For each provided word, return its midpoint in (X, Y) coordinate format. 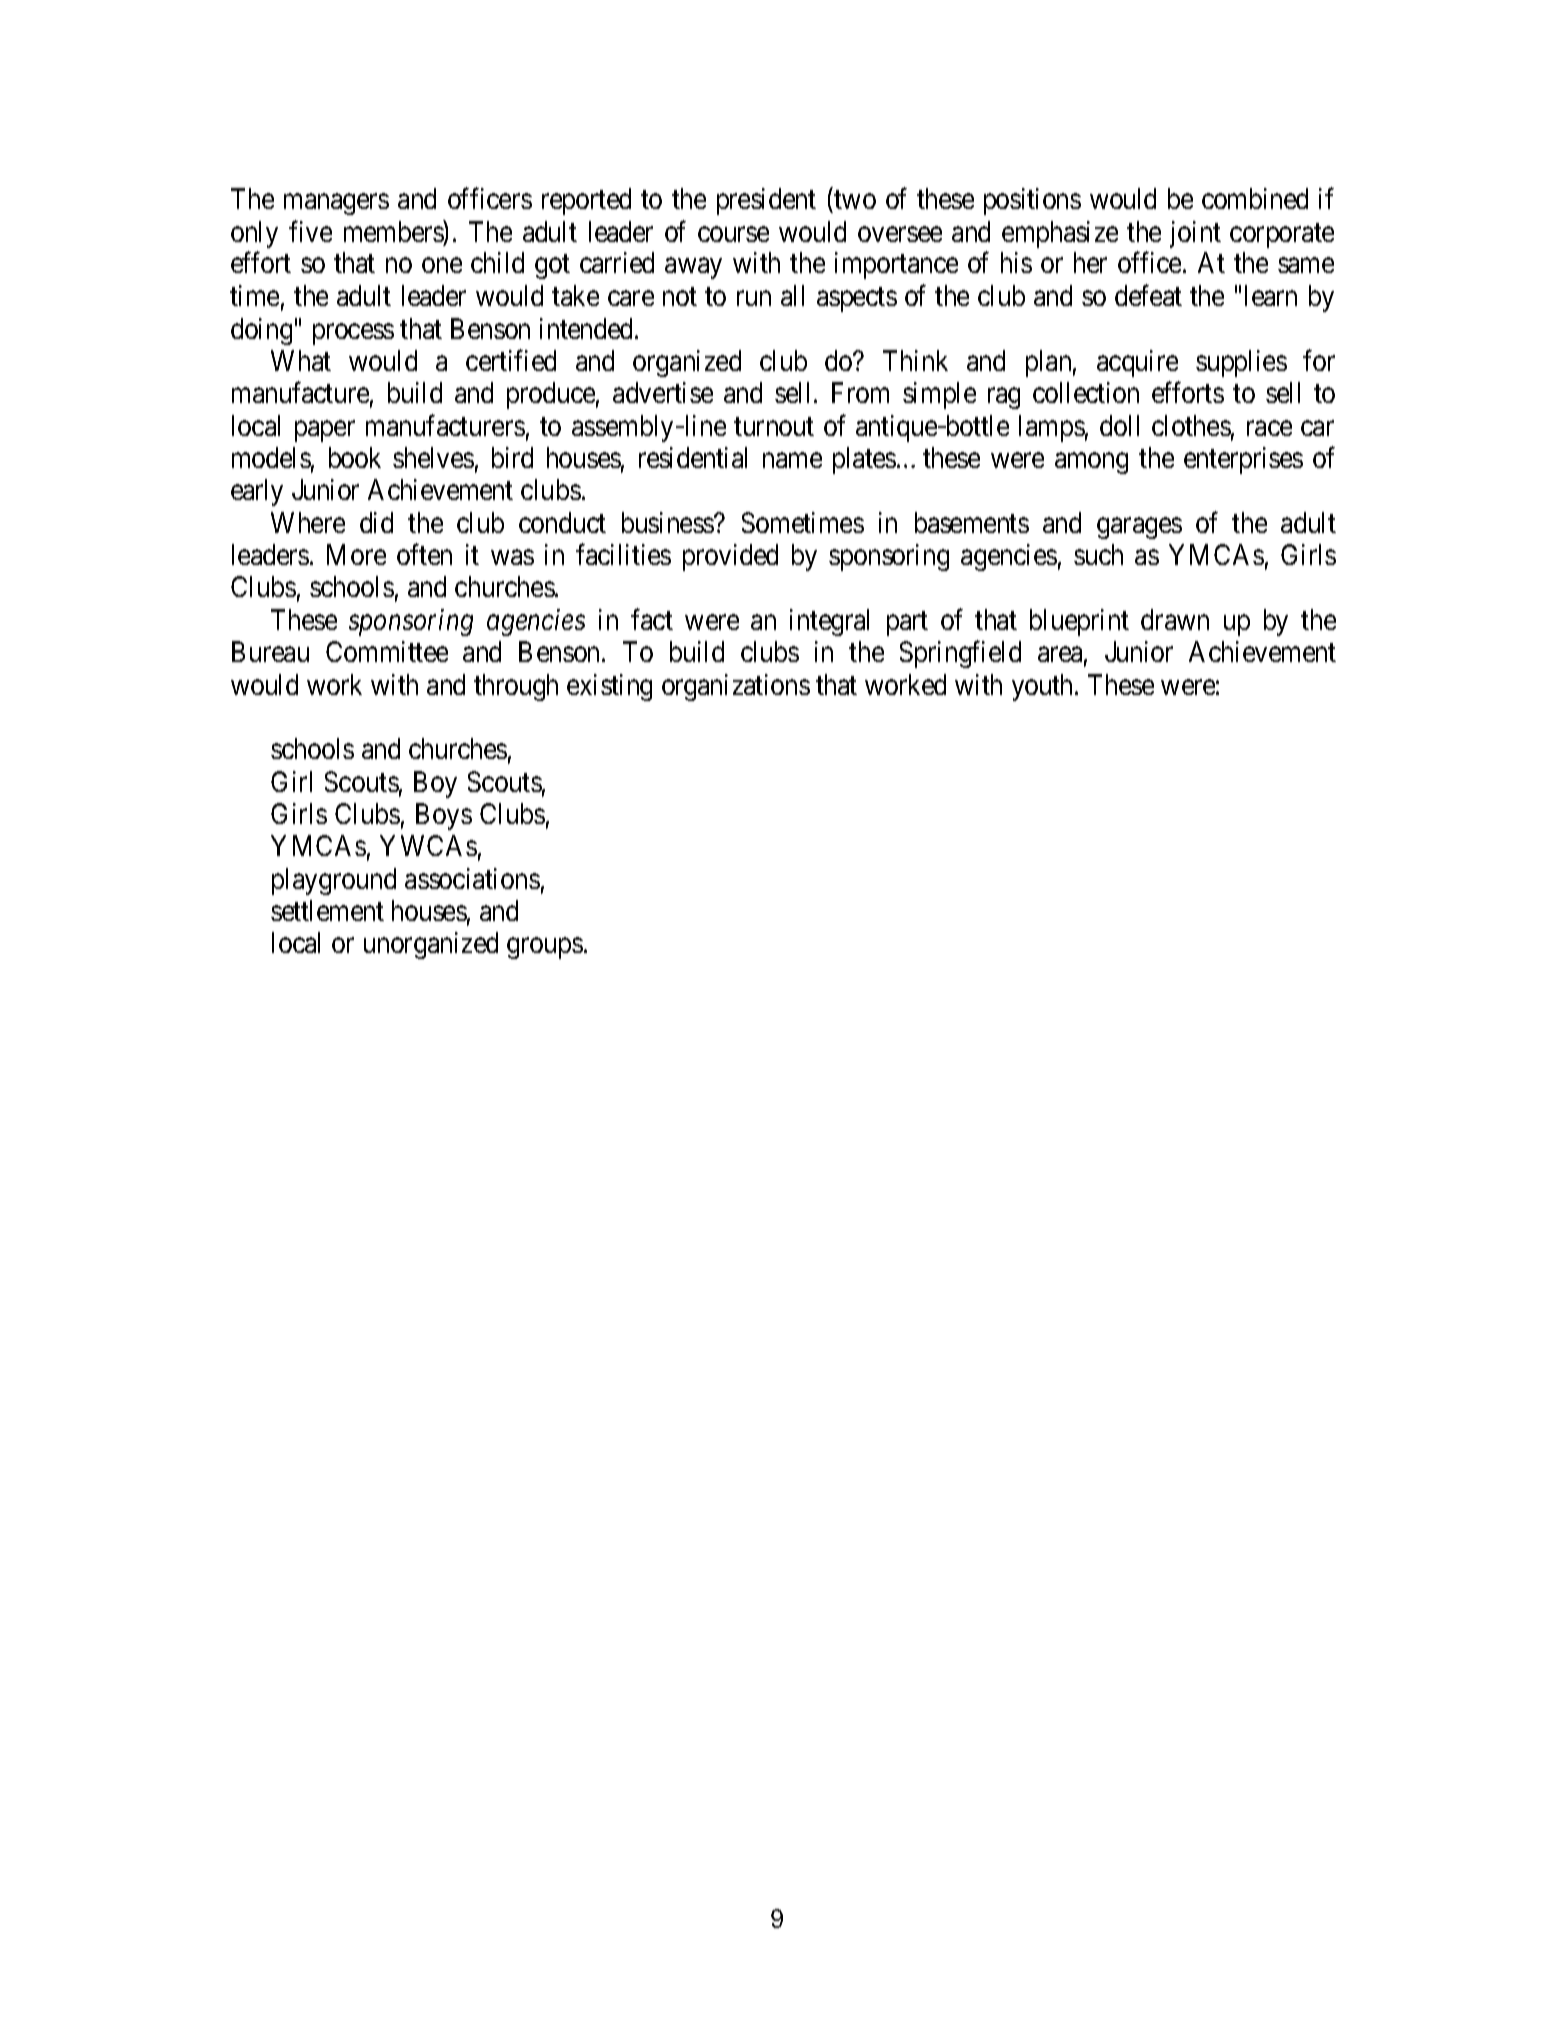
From (860, 392)
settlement (327, 910)
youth (1044, 687)
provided (730, 557)
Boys (444, 816)
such (1098, 554)
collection (1086, 392)
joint (1195, 234)
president (766, 201)
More (356, 555)
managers (336, 204)
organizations (736, 687)
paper (325, 431)
